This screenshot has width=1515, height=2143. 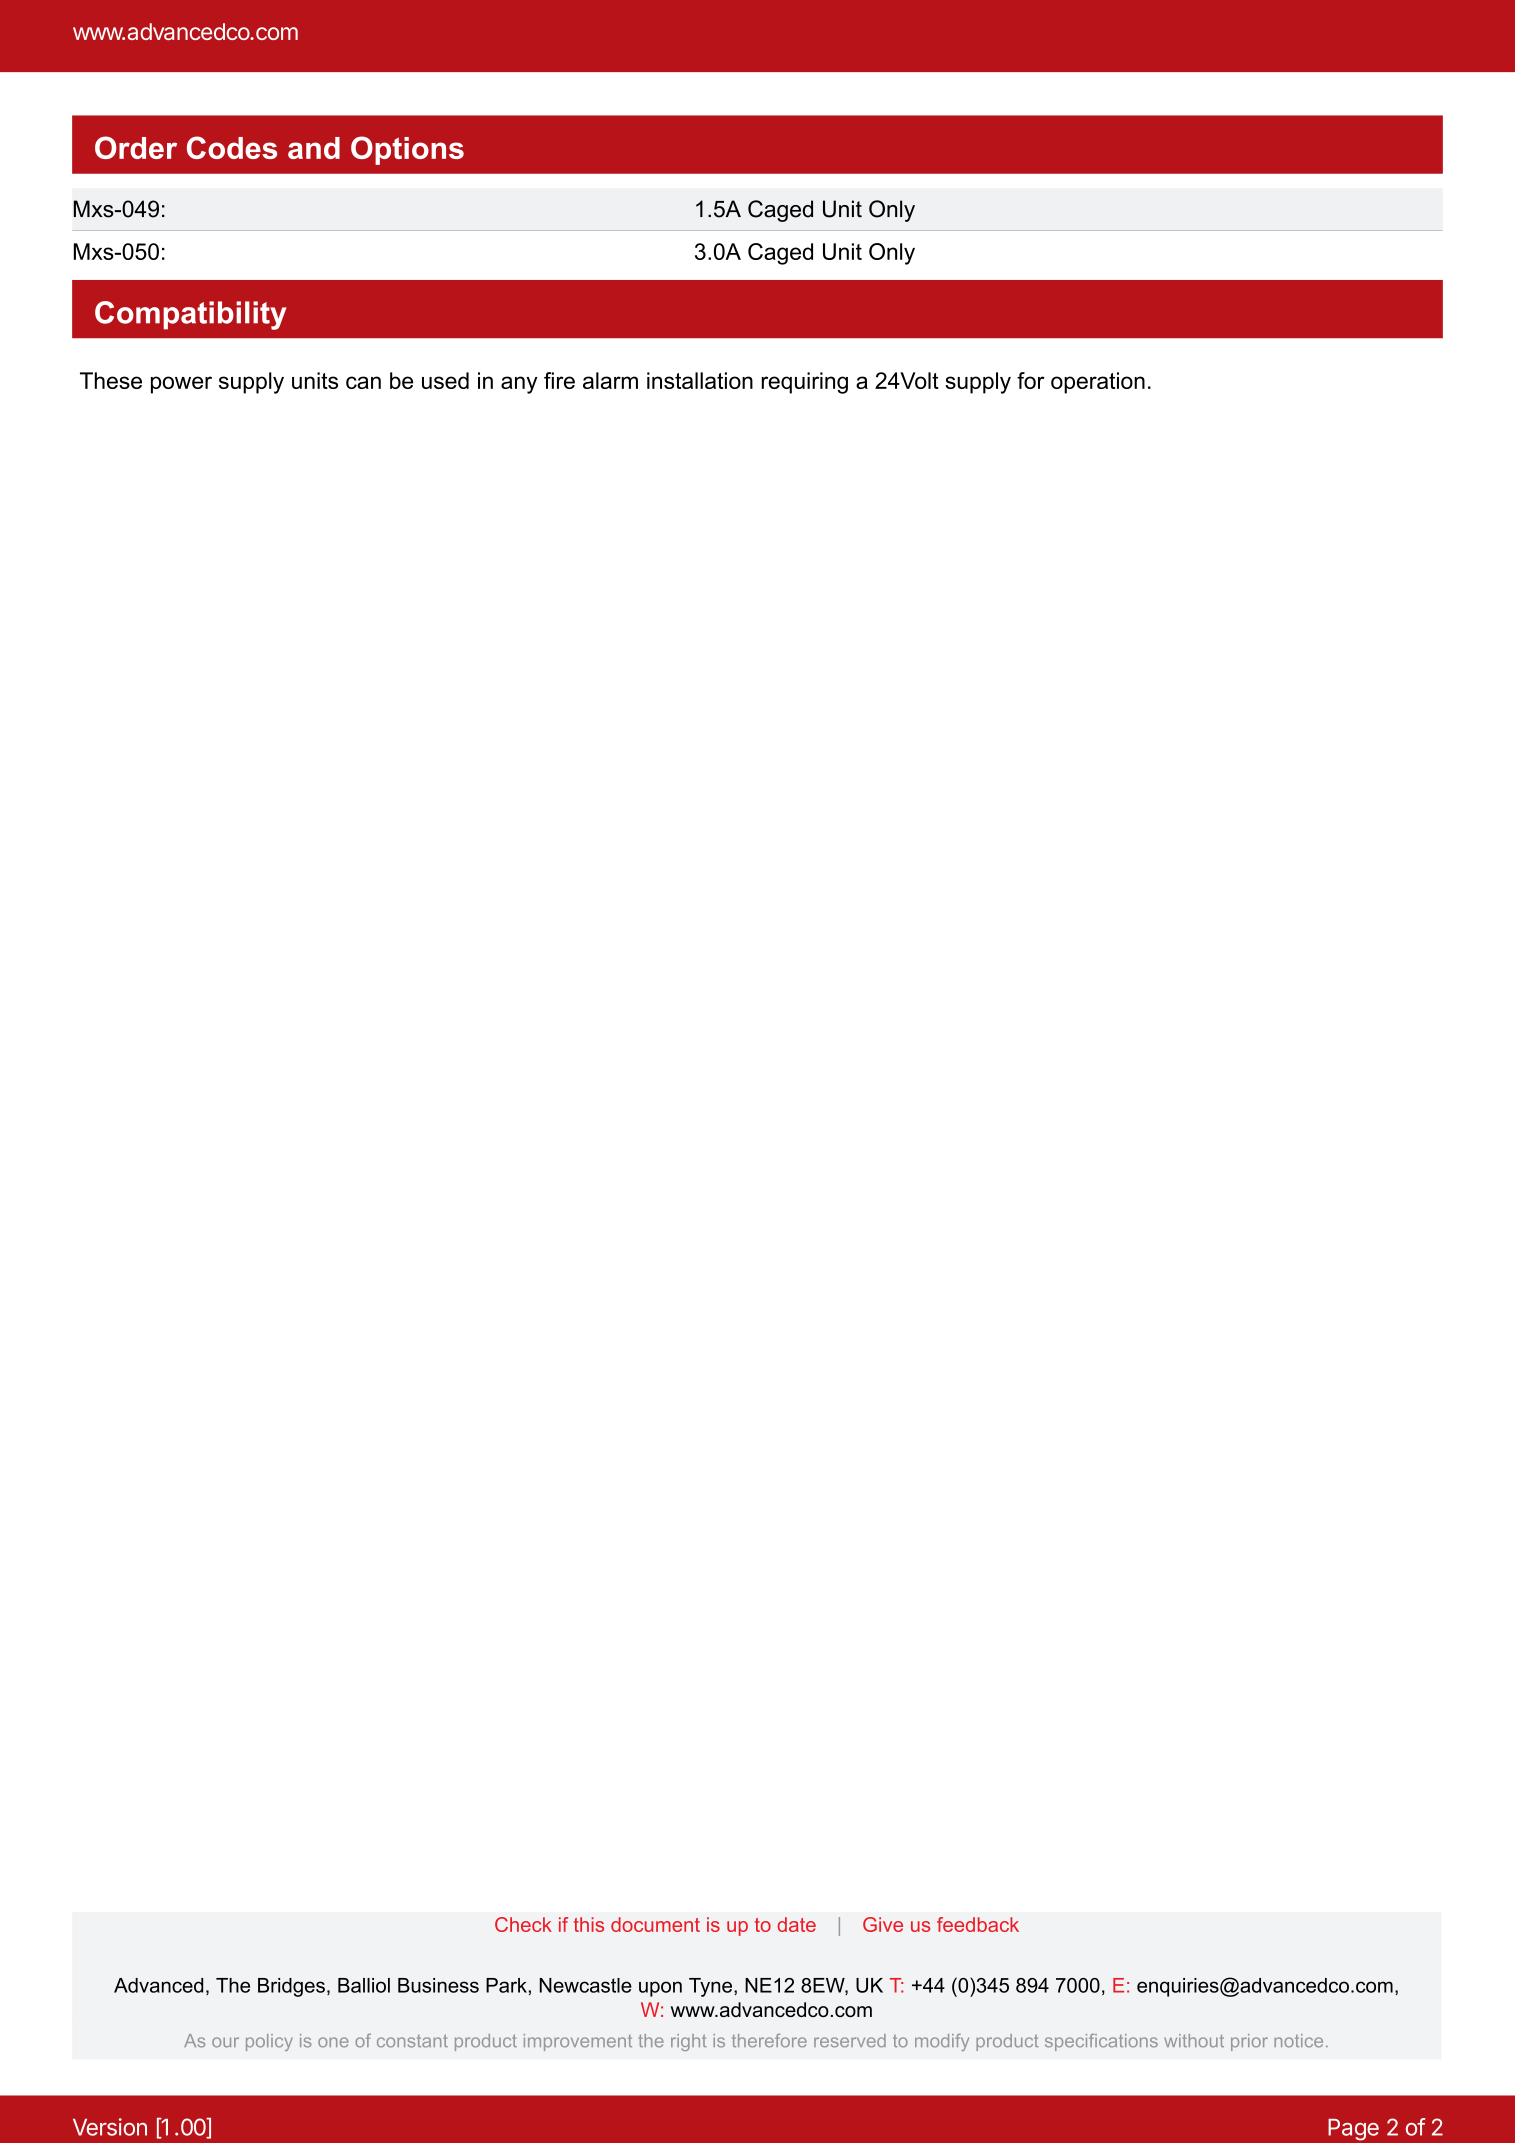 What do you see at coordinates (1098, 383) in the screenshot?
I see `operation` at bounding box center [1098, 383].
